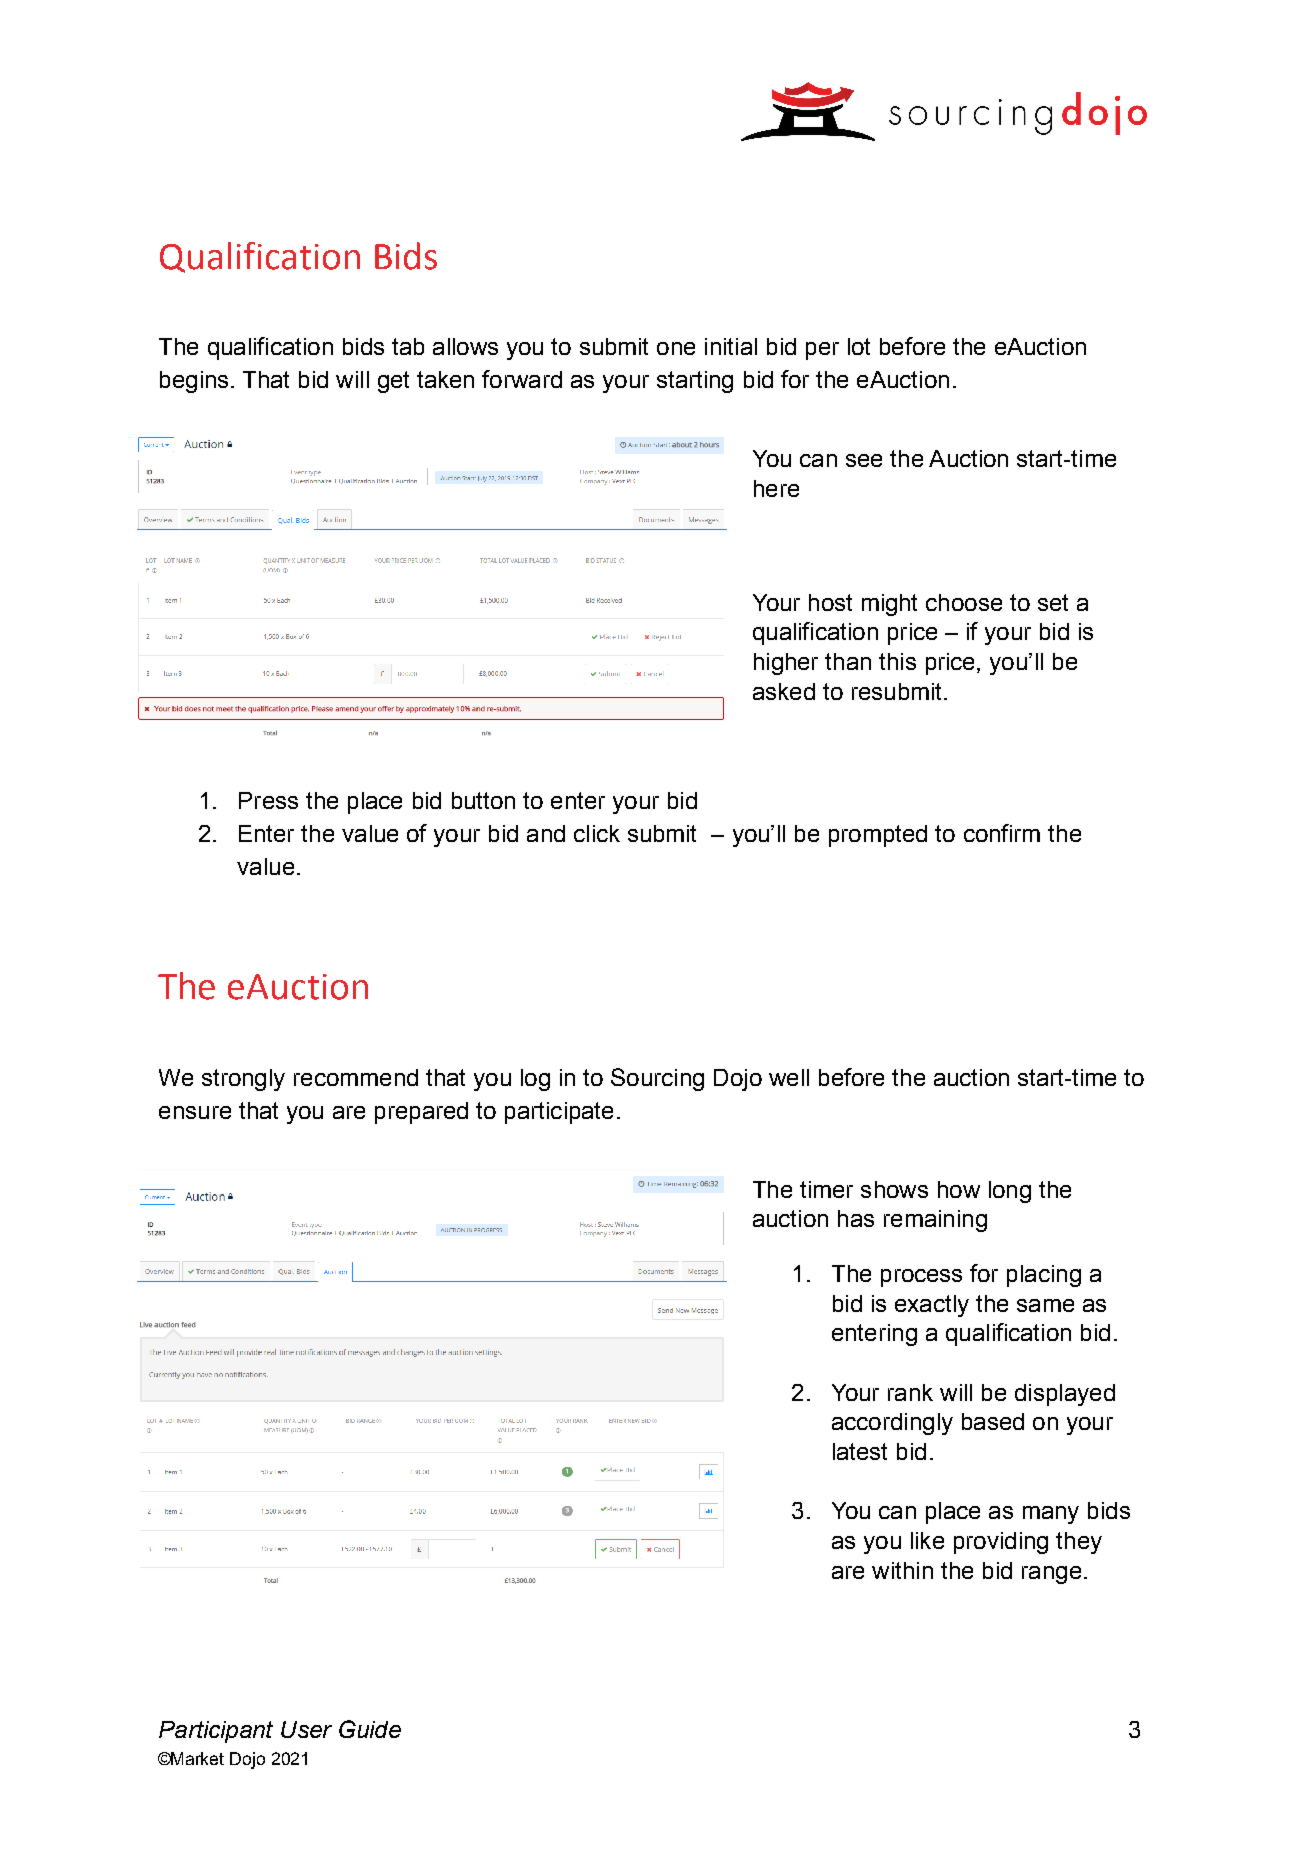 The width and height of the page is (1310, 1851). Describe the element at coordinates (676, 348) in the page. I see `one` at that location.
